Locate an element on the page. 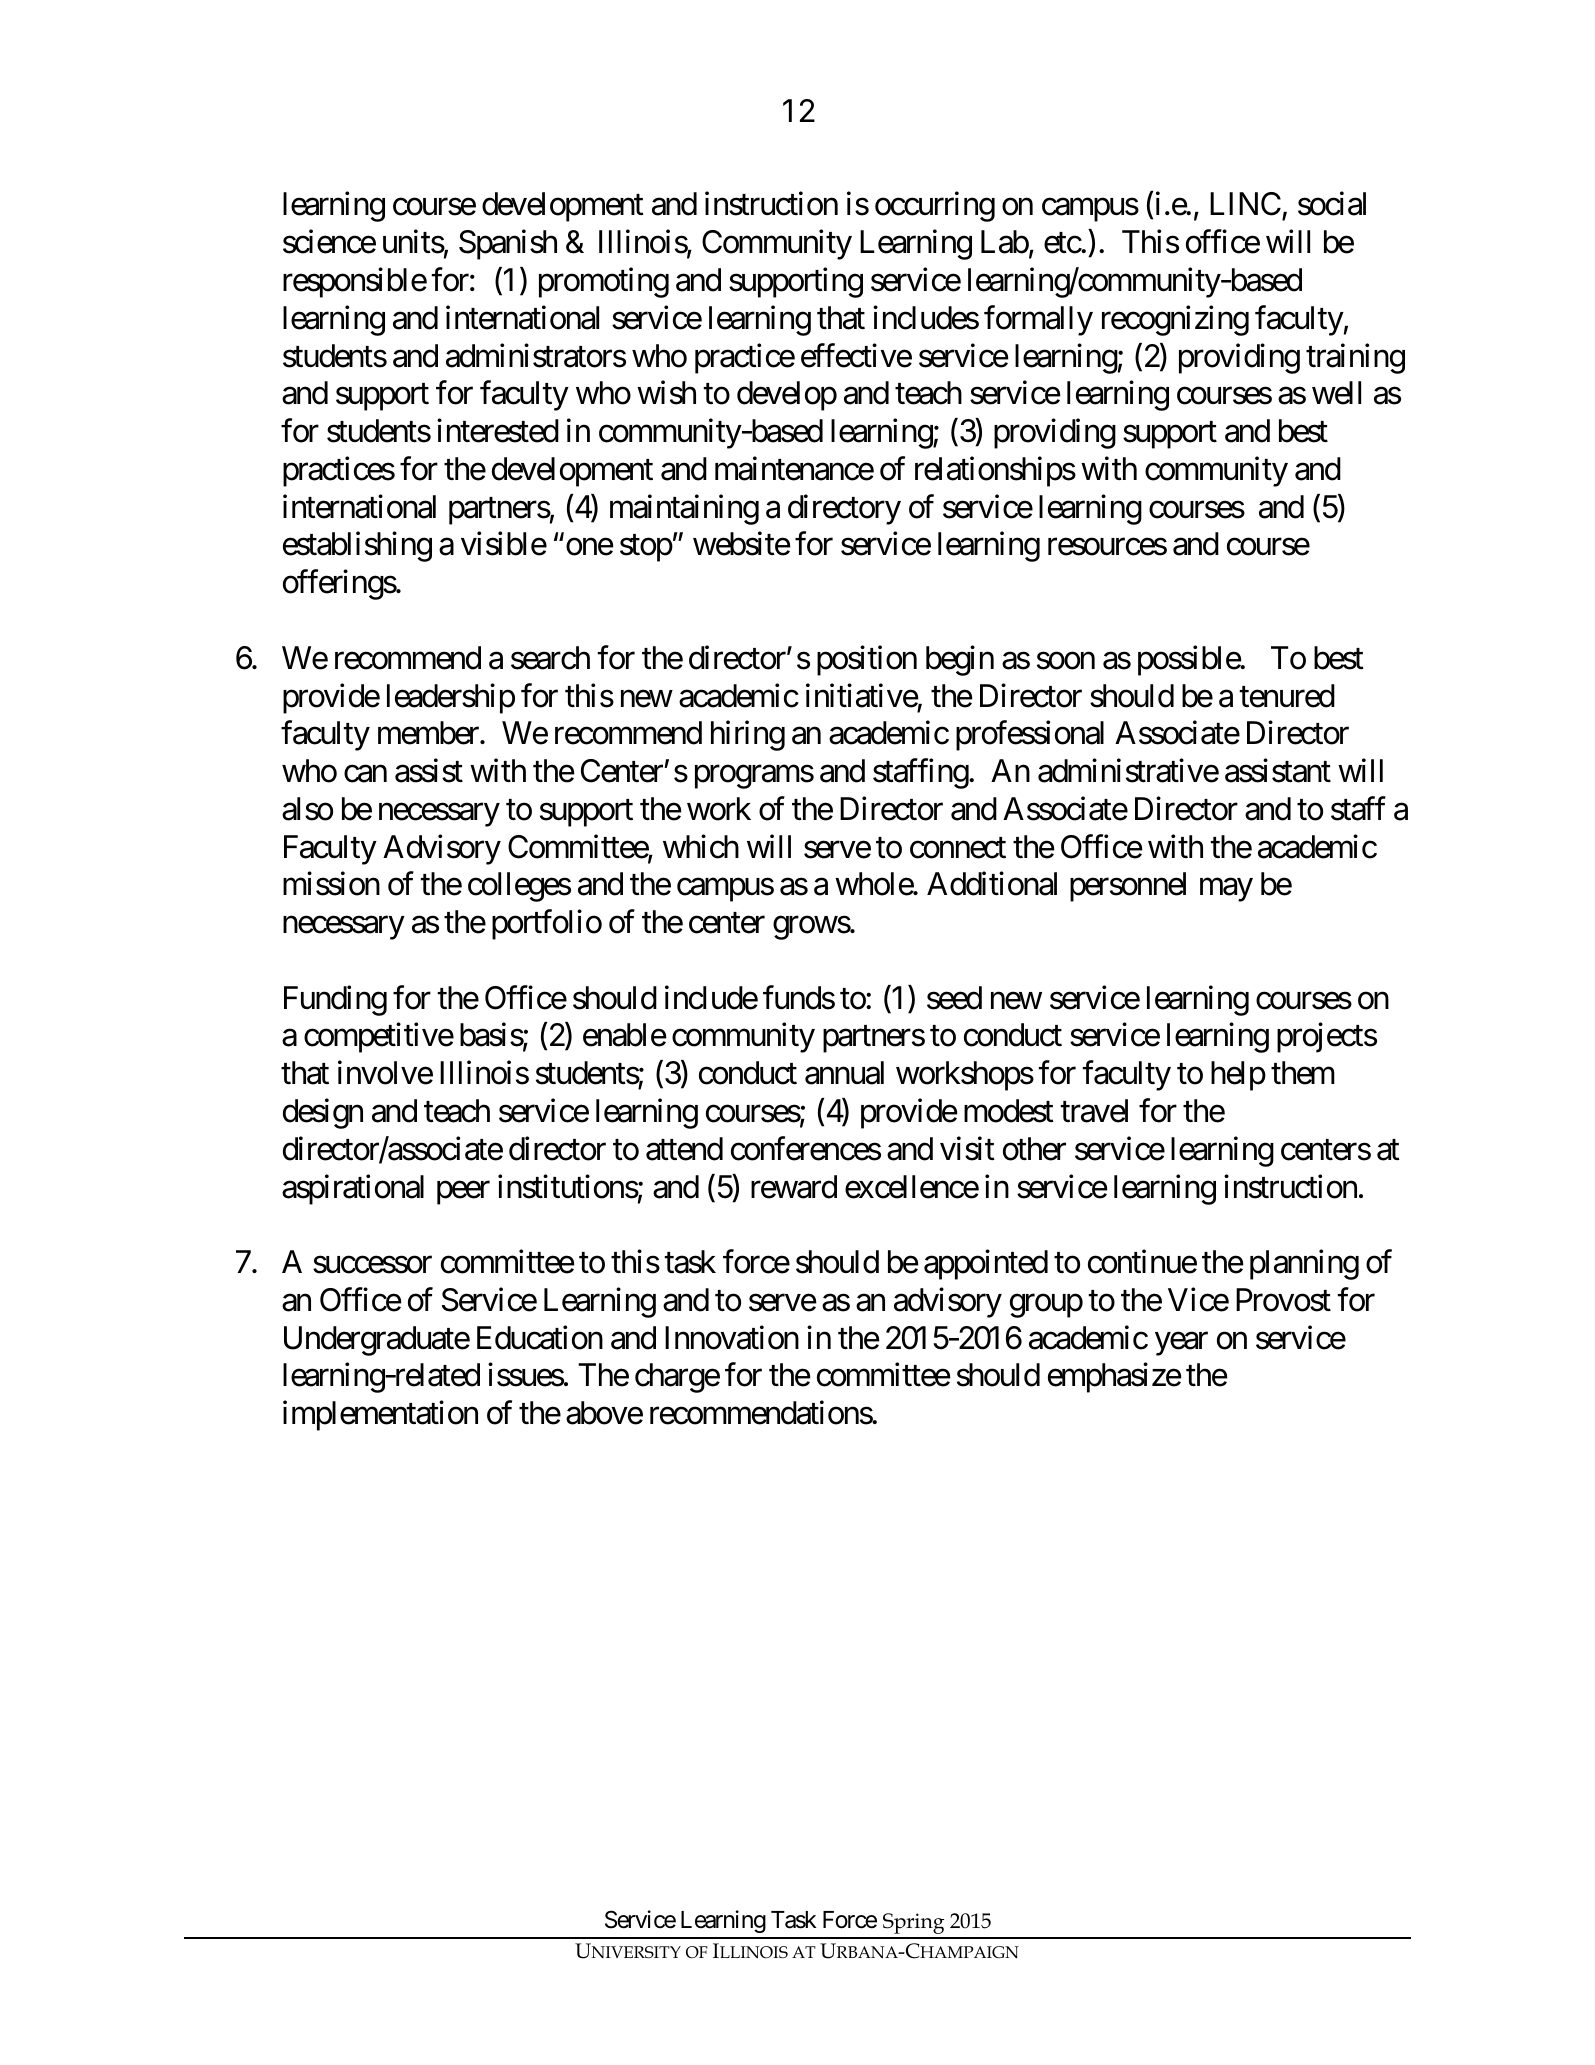 This page has width=1595, height=2065. Spanish is located at coordinates (508, 245).
